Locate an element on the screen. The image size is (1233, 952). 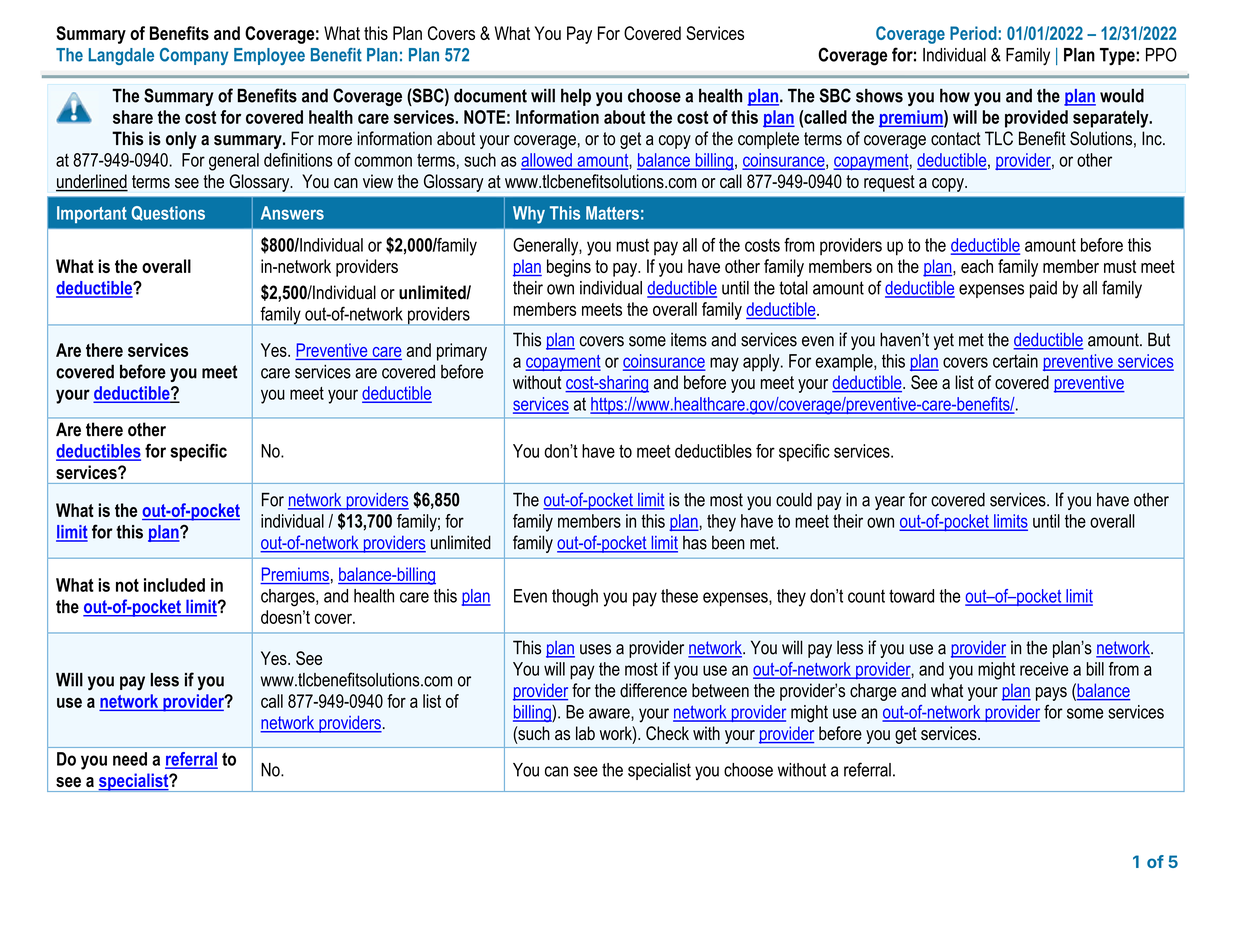
has is located at coordinates (695, 543).
